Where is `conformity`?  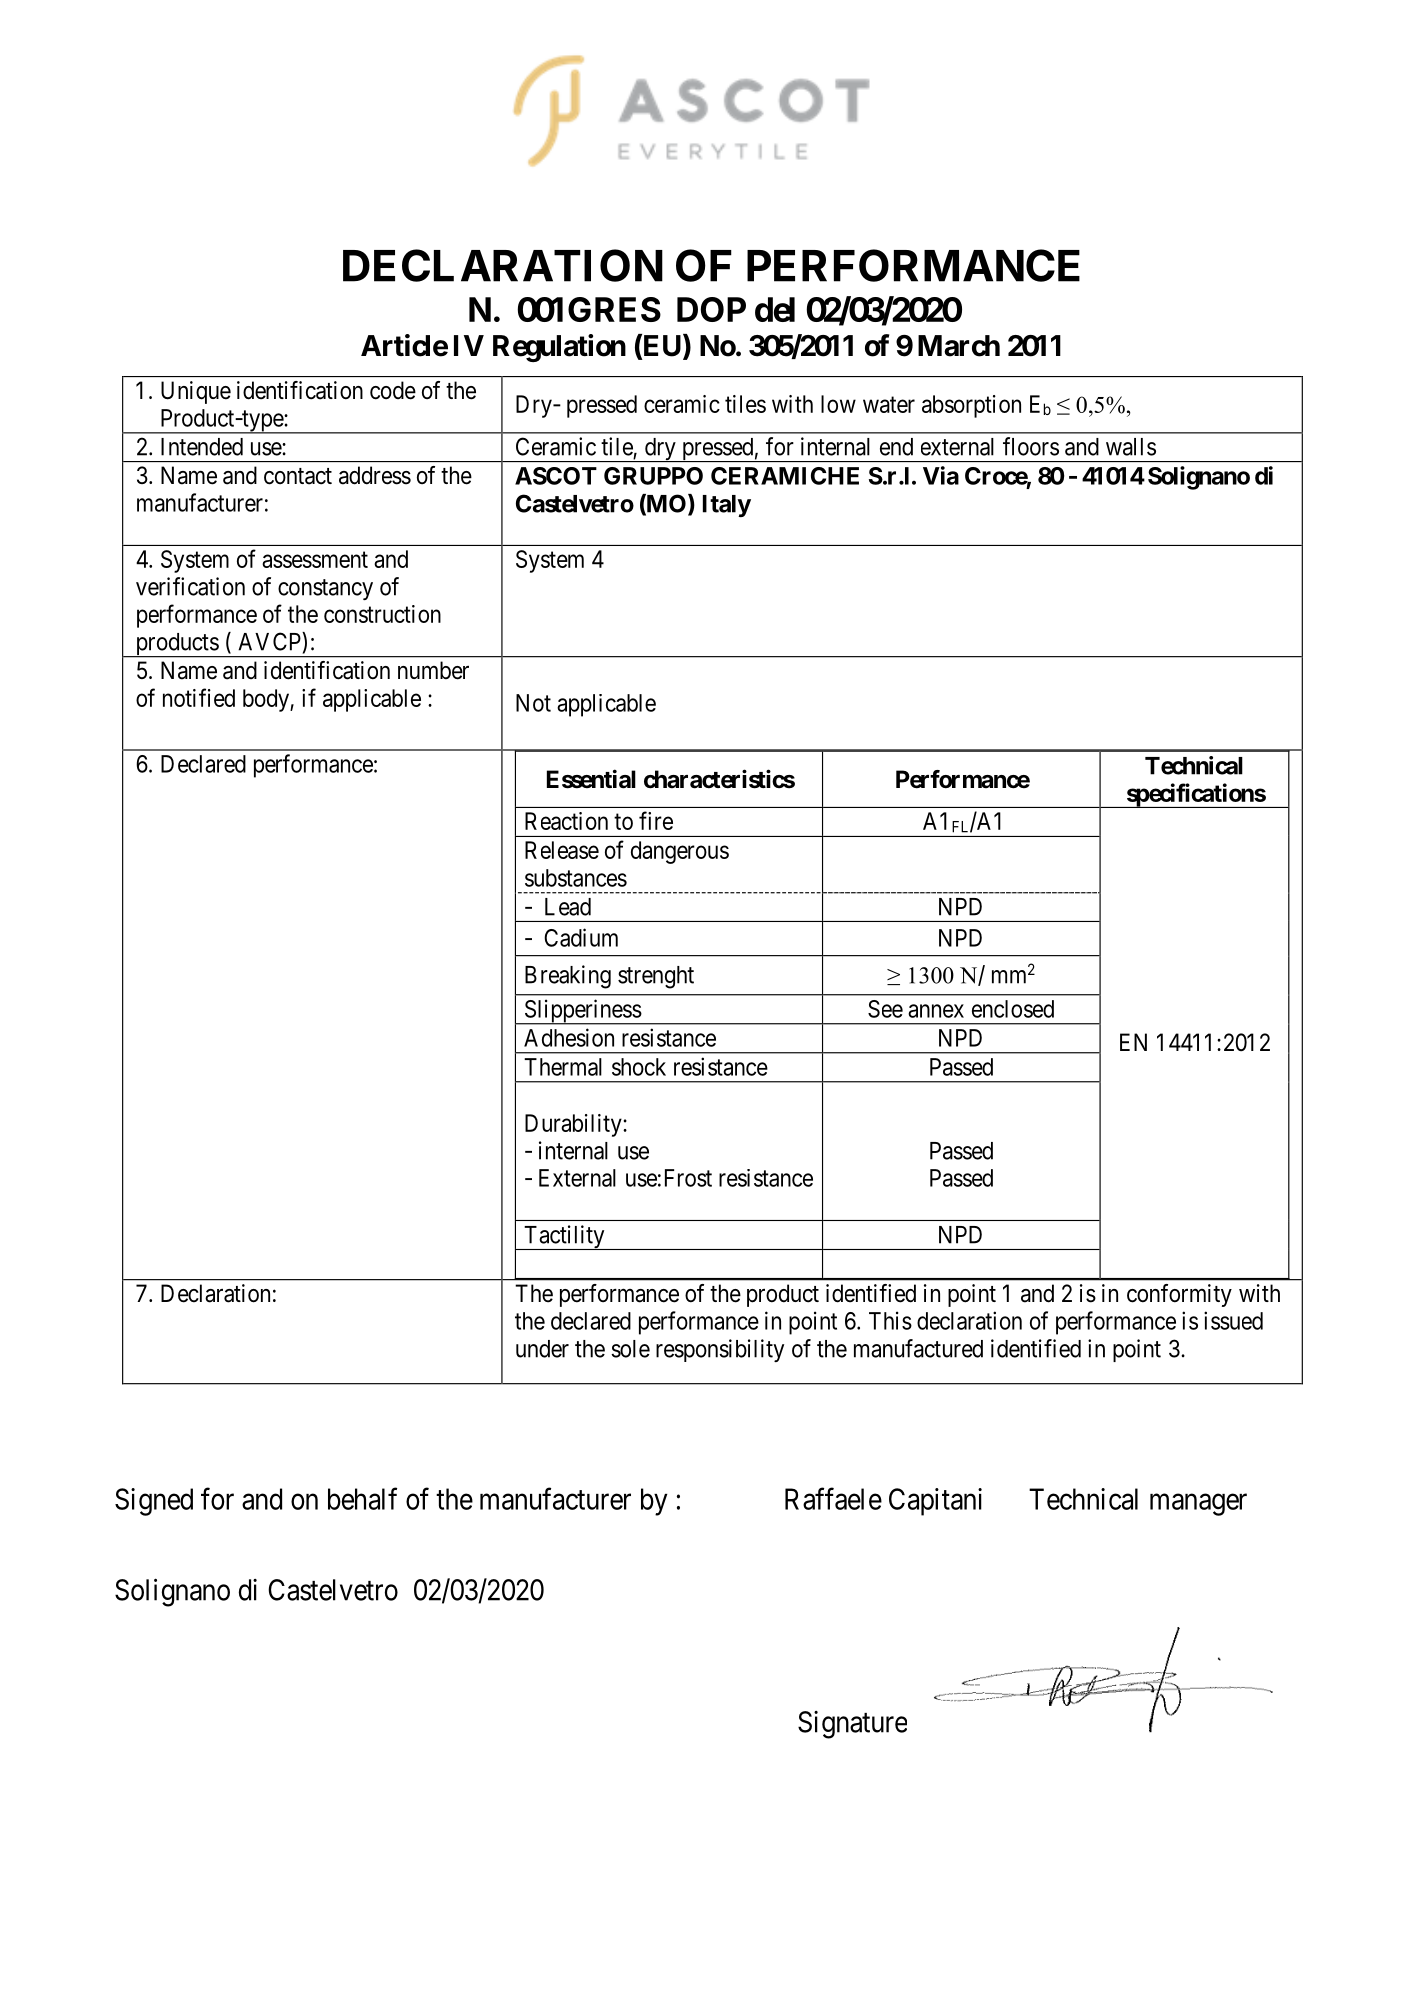
conformity is located at coordinates (1179, 1295).
